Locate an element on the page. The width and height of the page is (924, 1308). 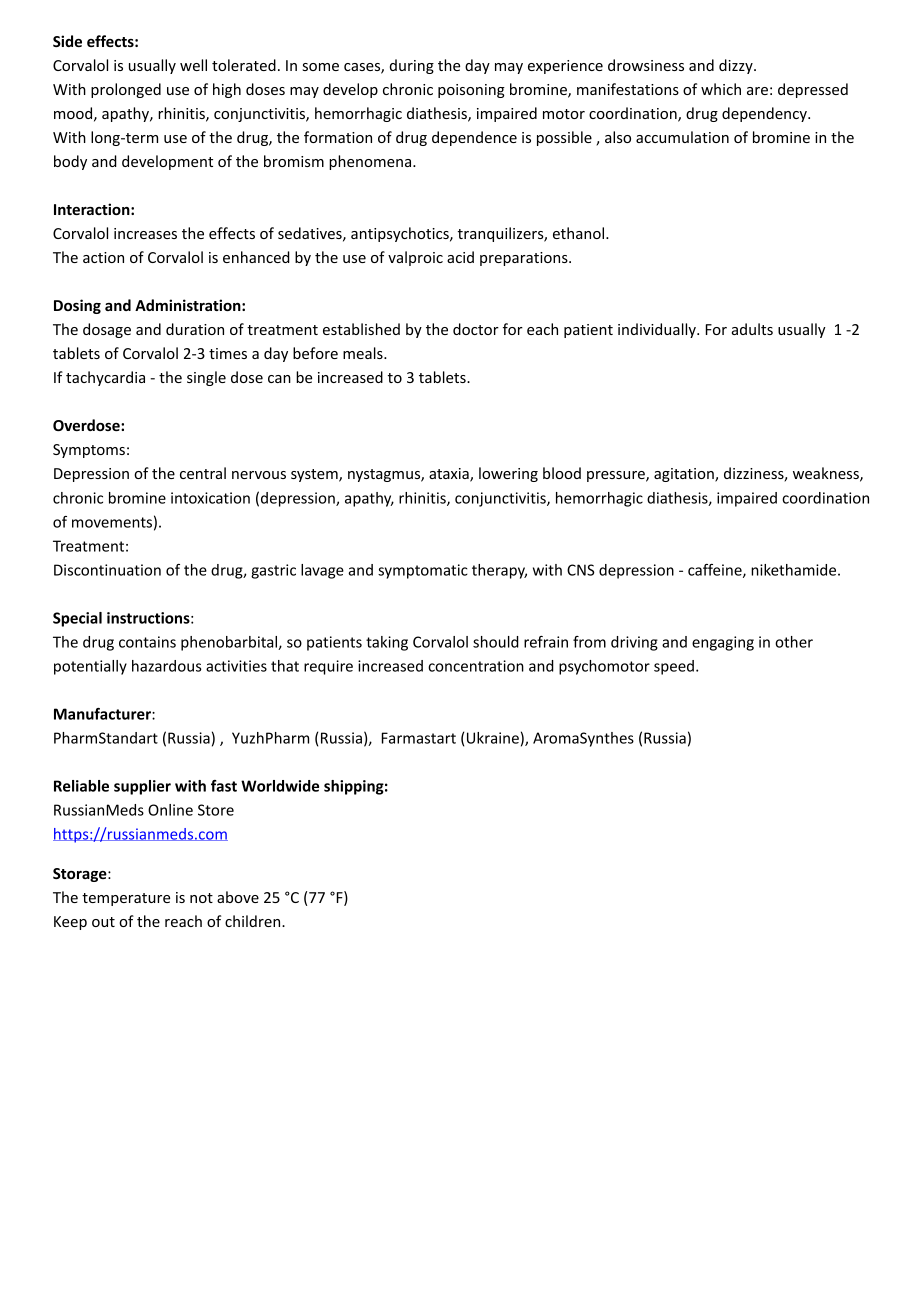
well is located at coordinates (193, 65).
